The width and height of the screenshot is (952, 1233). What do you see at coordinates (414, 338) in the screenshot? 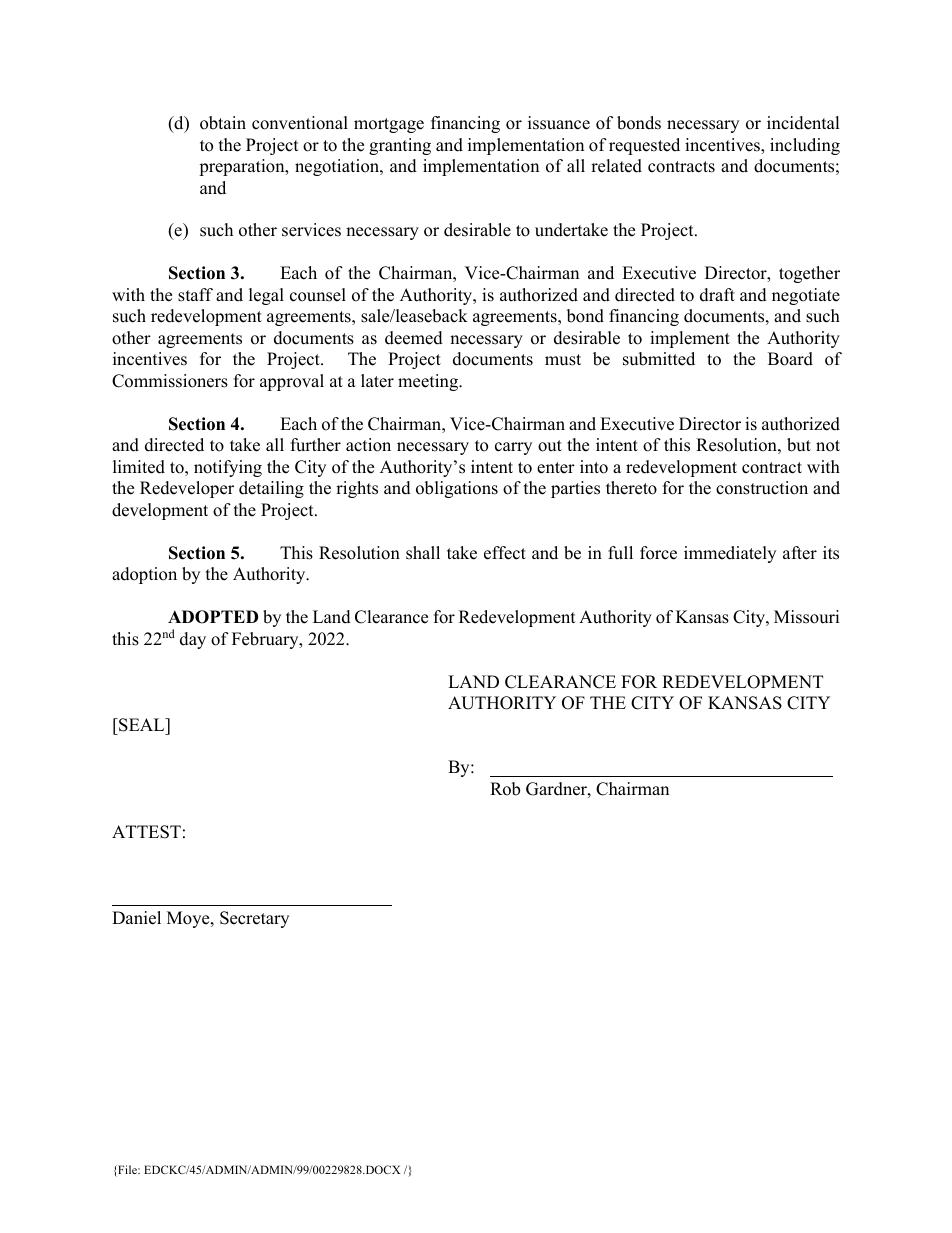
I see `deemed` at bounding box center [414, 338].
